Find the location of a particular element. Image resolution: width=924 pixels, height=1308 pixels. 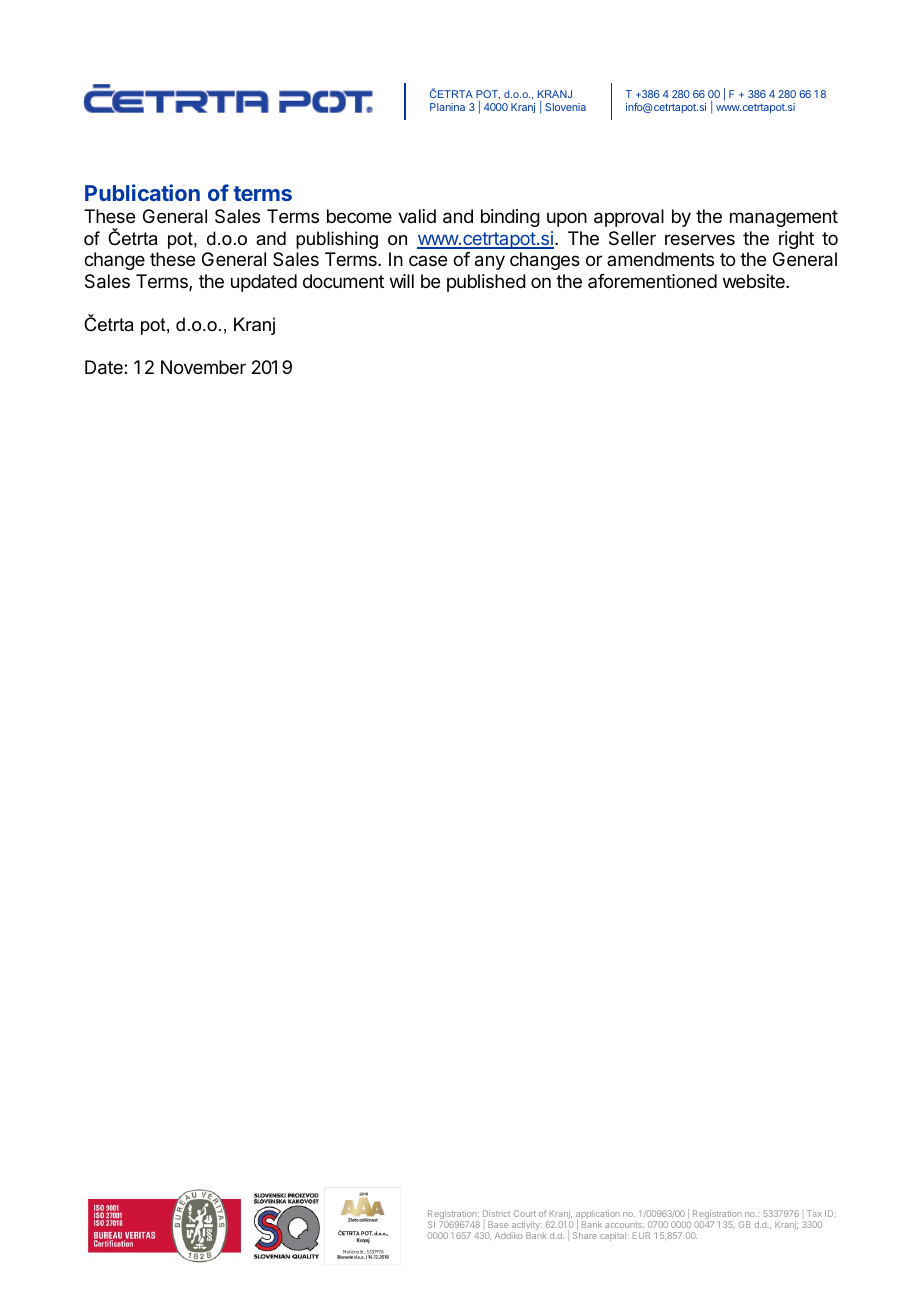

Tax is located at coordinates (814, 1213).
